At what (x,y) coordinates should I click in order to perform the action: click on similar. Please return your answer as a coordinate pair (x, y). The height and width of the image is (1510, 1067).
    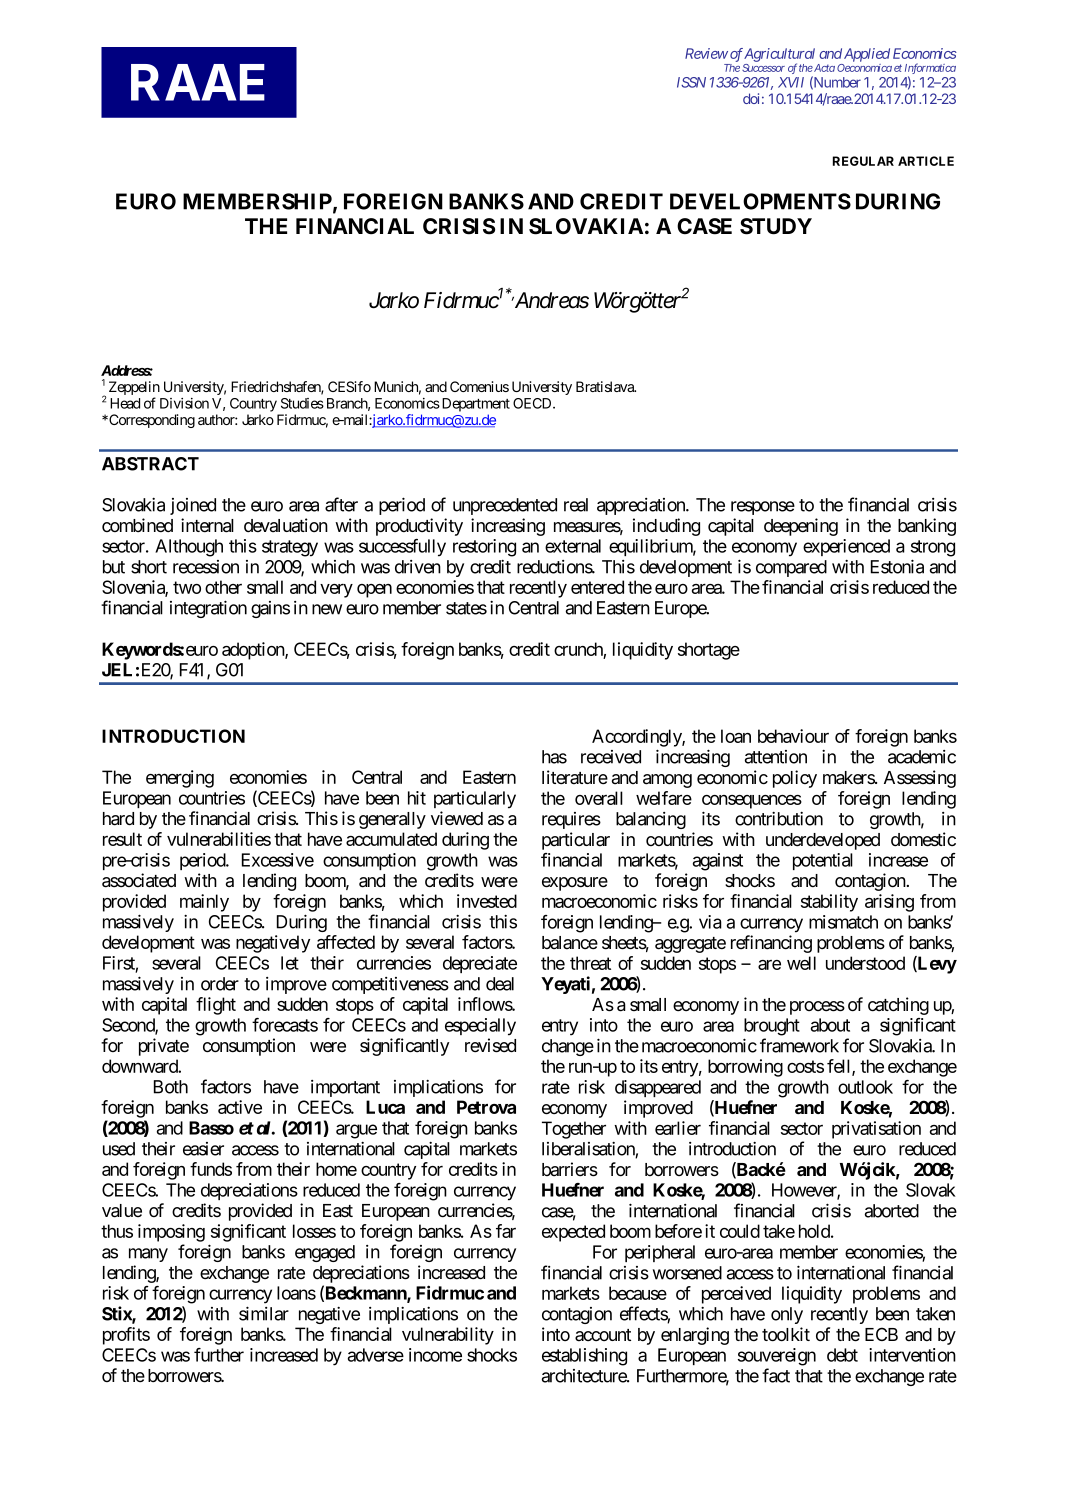
    Looking at the image, I should click on (264, 1313).
